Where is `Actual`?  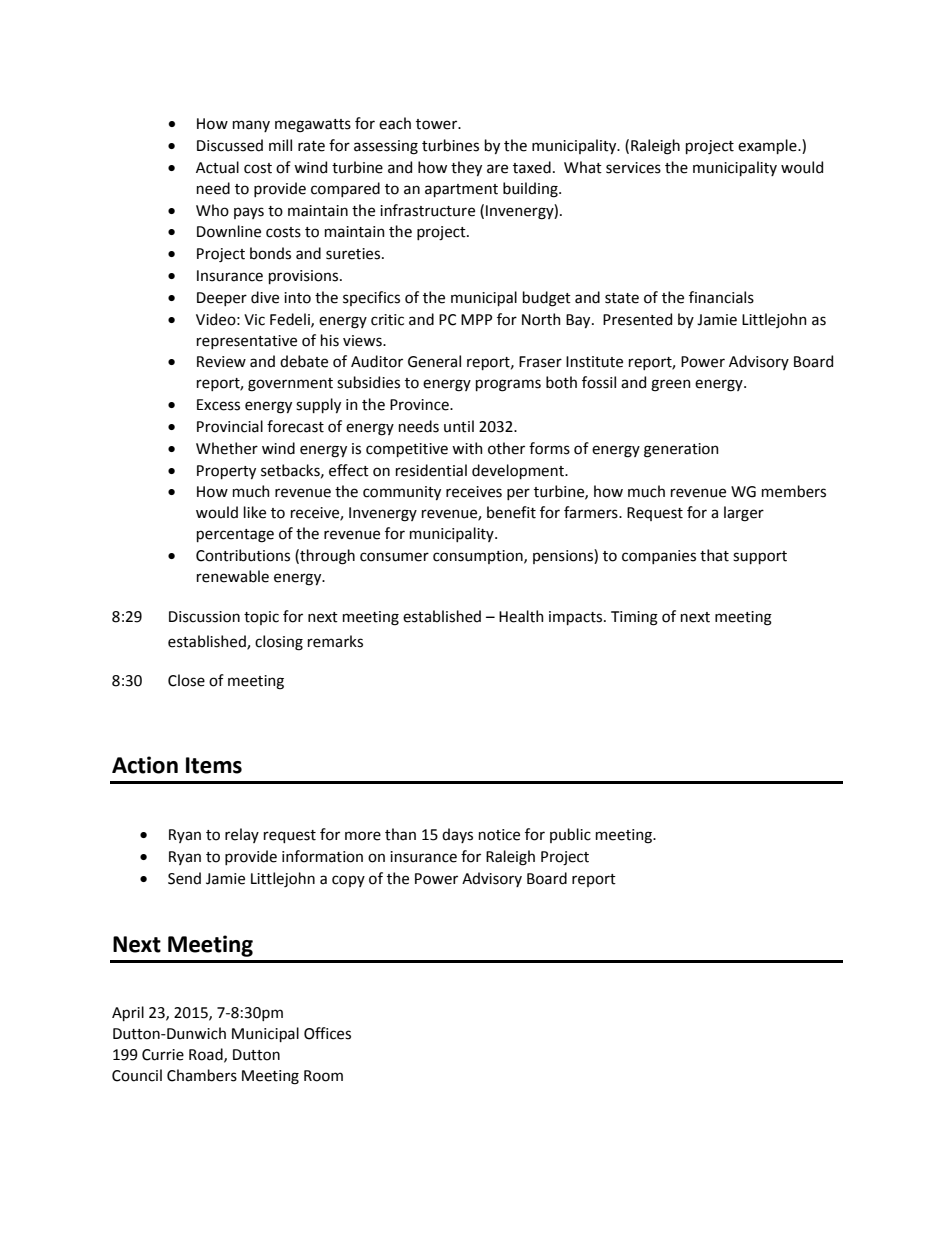
Actual is located at coordinates (217, 167).
